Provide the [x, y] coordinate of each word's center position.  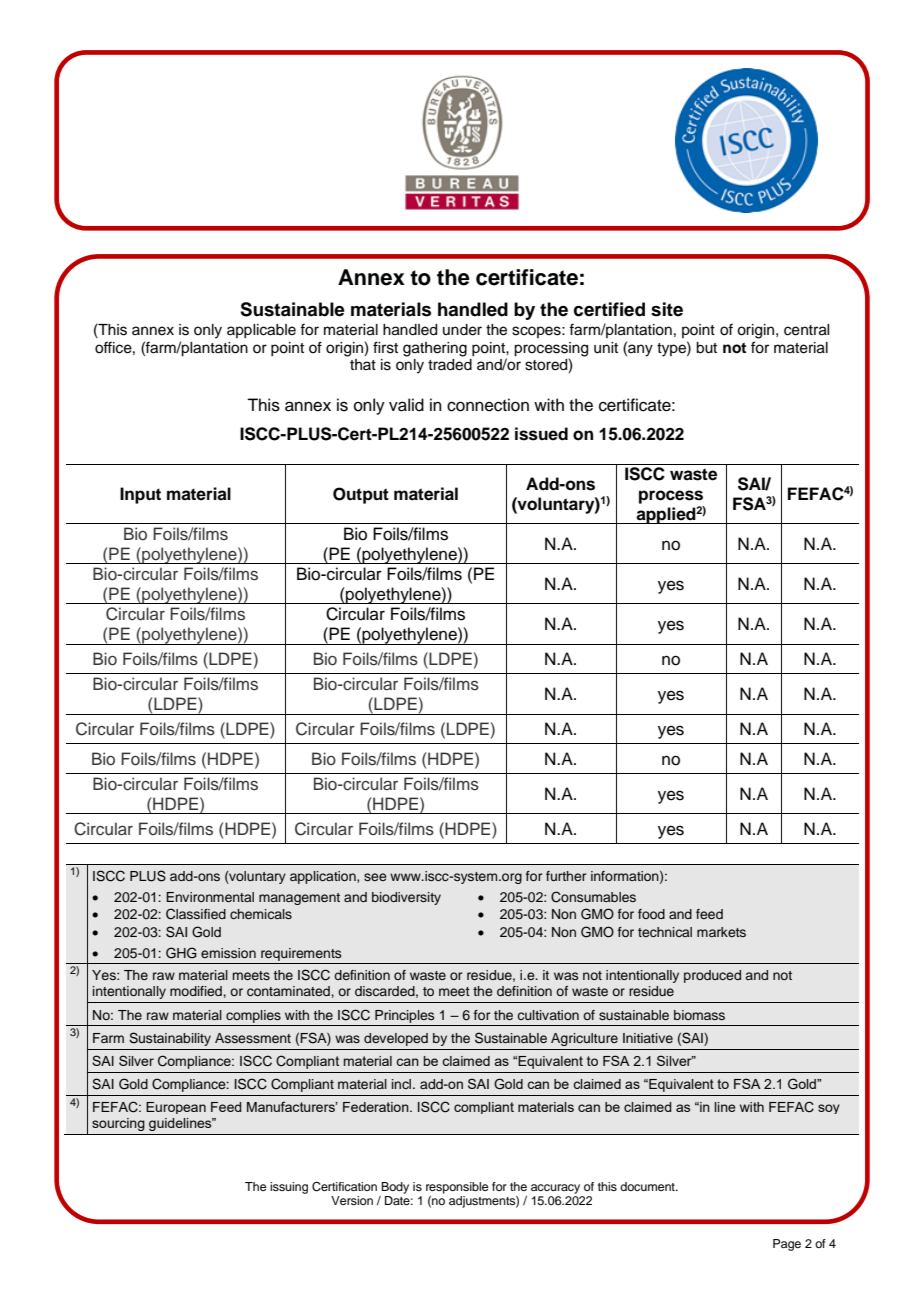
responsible [457, 1188]
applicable [261, 331]
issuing [289, 1188]
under [462, 330]
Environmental [210, 897]
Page [787, 1245]
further [566, 876]
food [651, 914]
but [706, 348]
